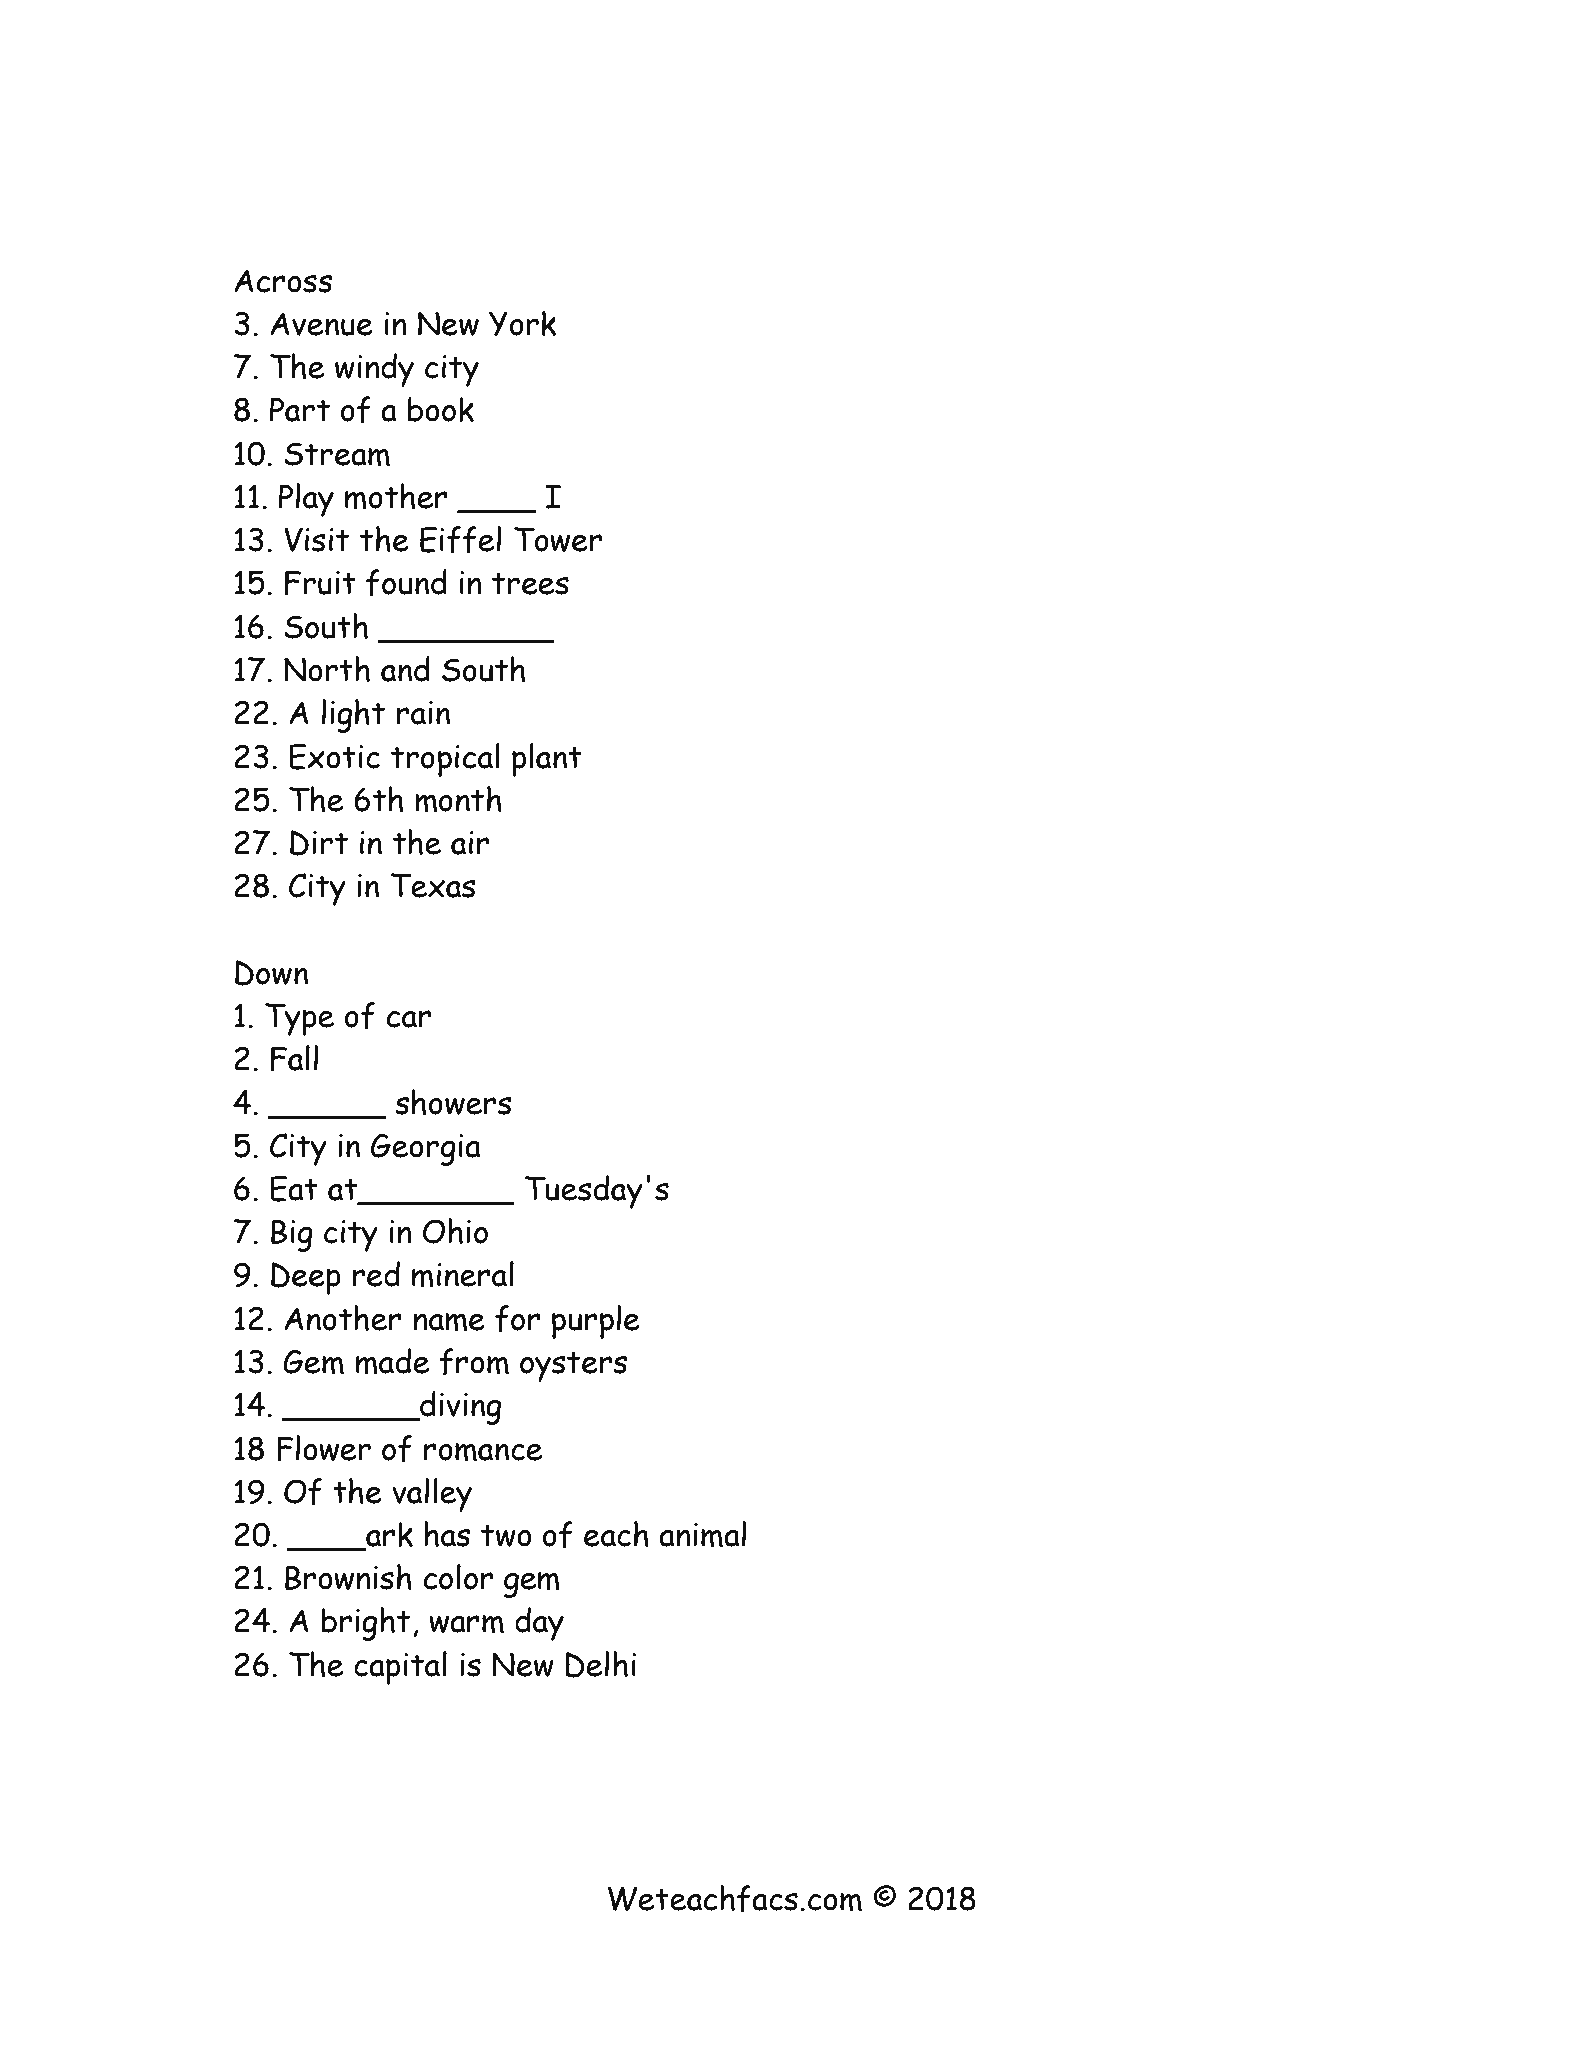  I want to click on mineral, so click(463, 1274).
